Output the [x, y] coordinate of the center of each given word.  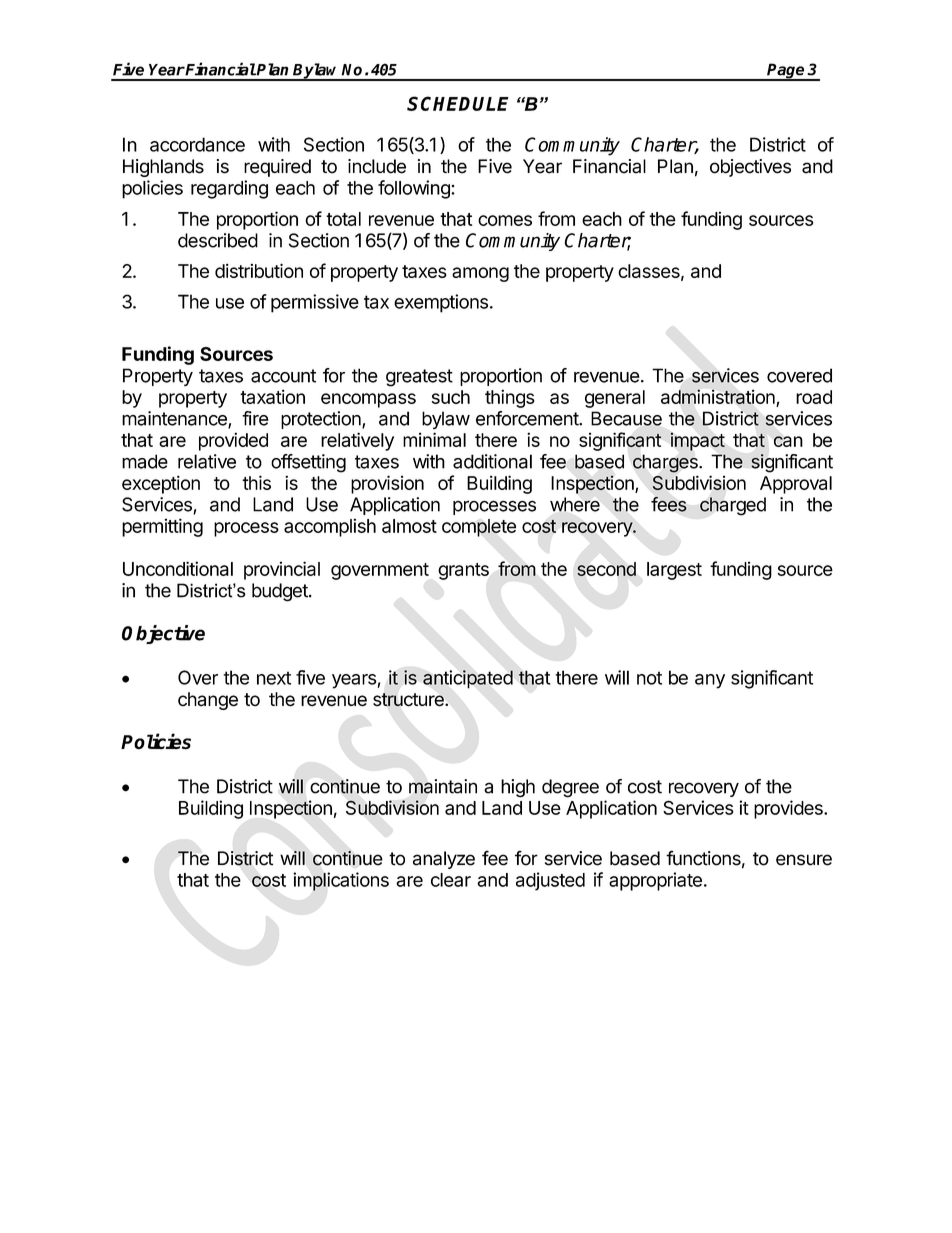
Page [786, 72]
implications [341, 881]
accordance [197, 144]
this [256, 482]
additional [492, 461]
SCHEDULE [458, 103]
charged [733, 506]
